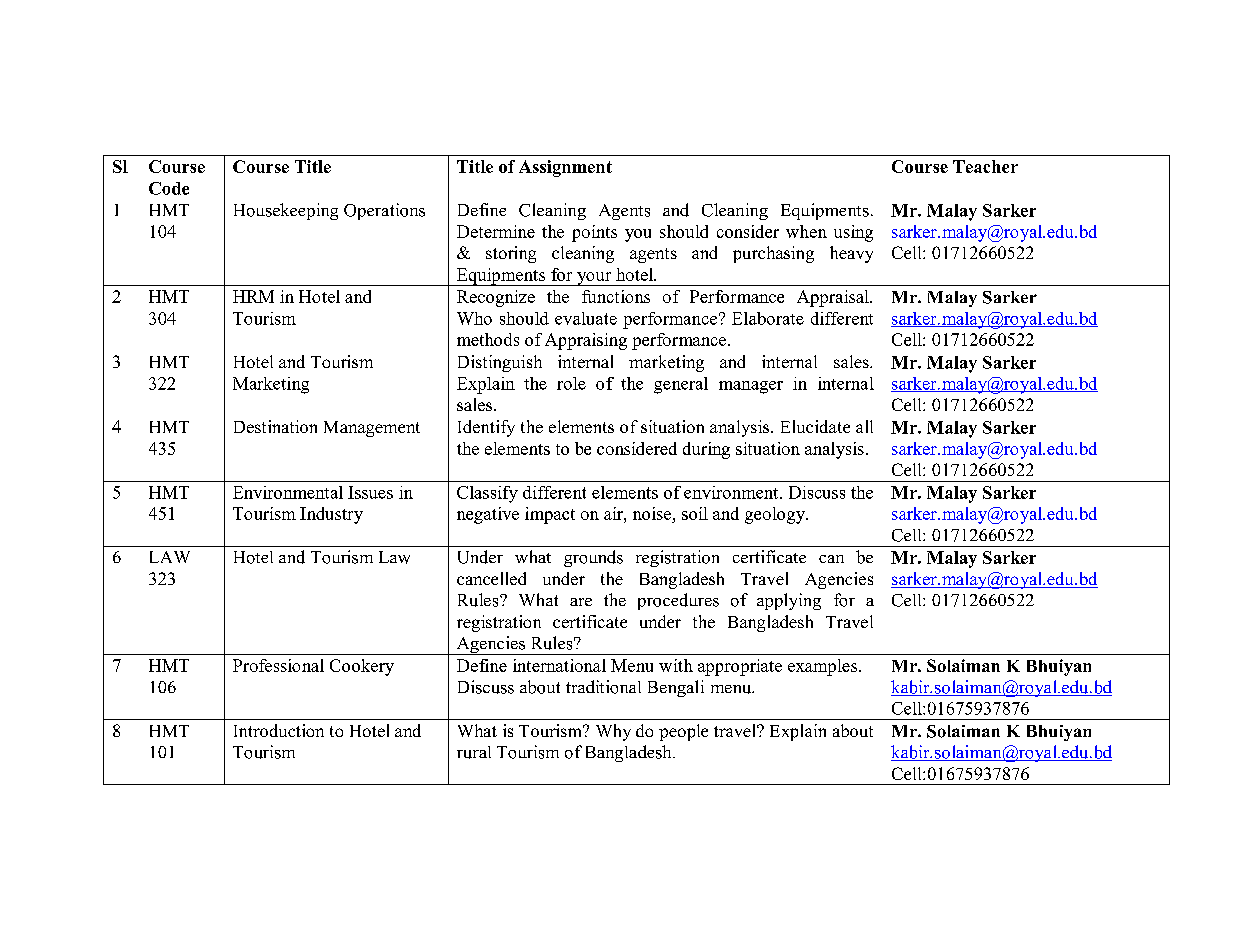 The image size is (1233, 952). I want to click on Destination, so click(275, 426).
